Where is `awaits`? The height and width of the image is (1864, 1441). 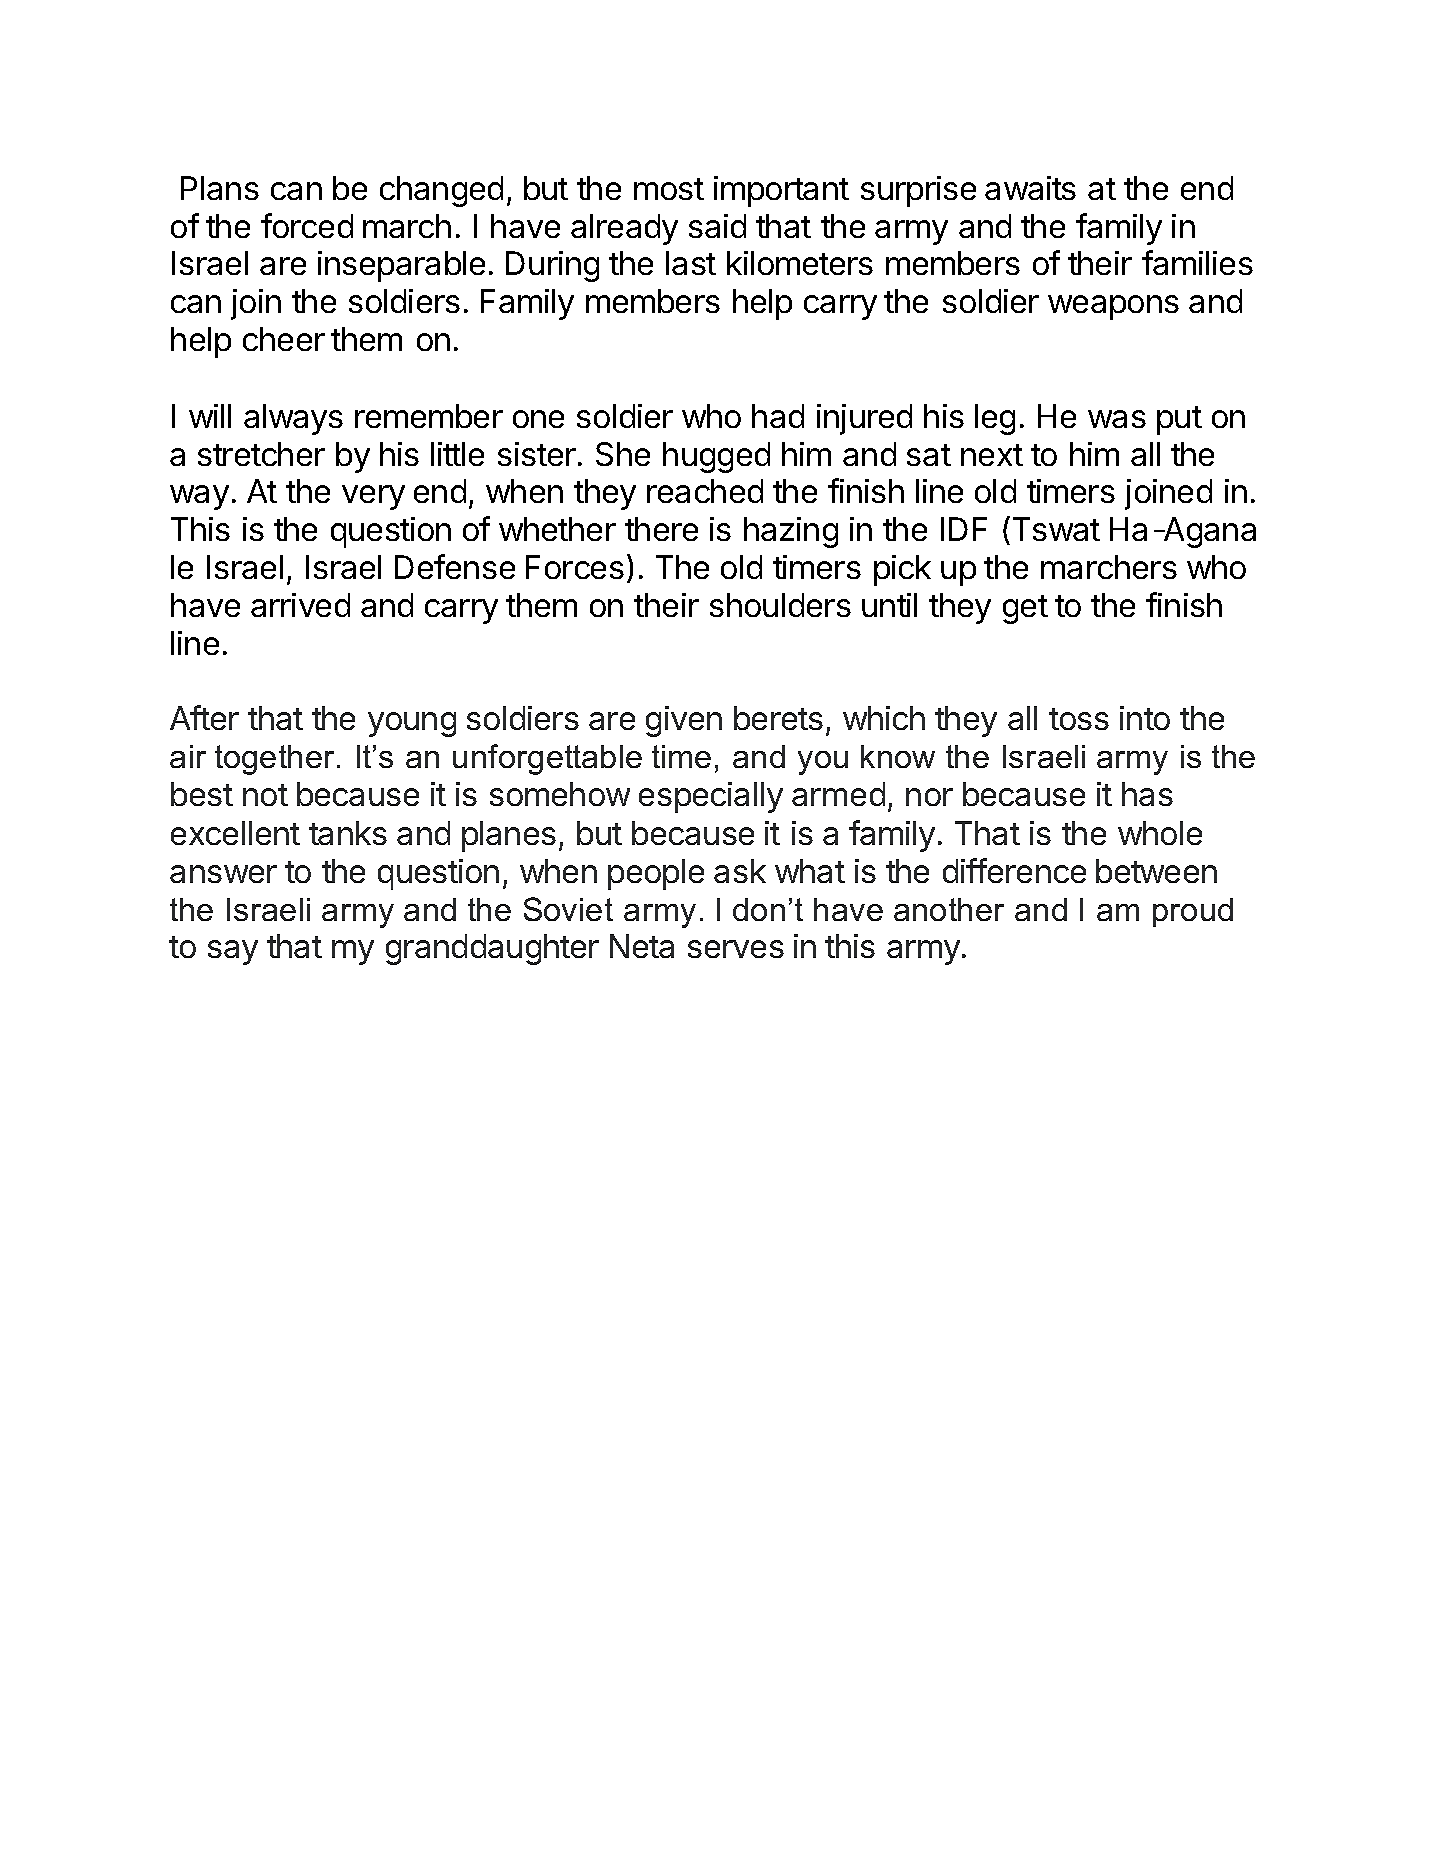 awaits is located at coordinates (1030, 188).
